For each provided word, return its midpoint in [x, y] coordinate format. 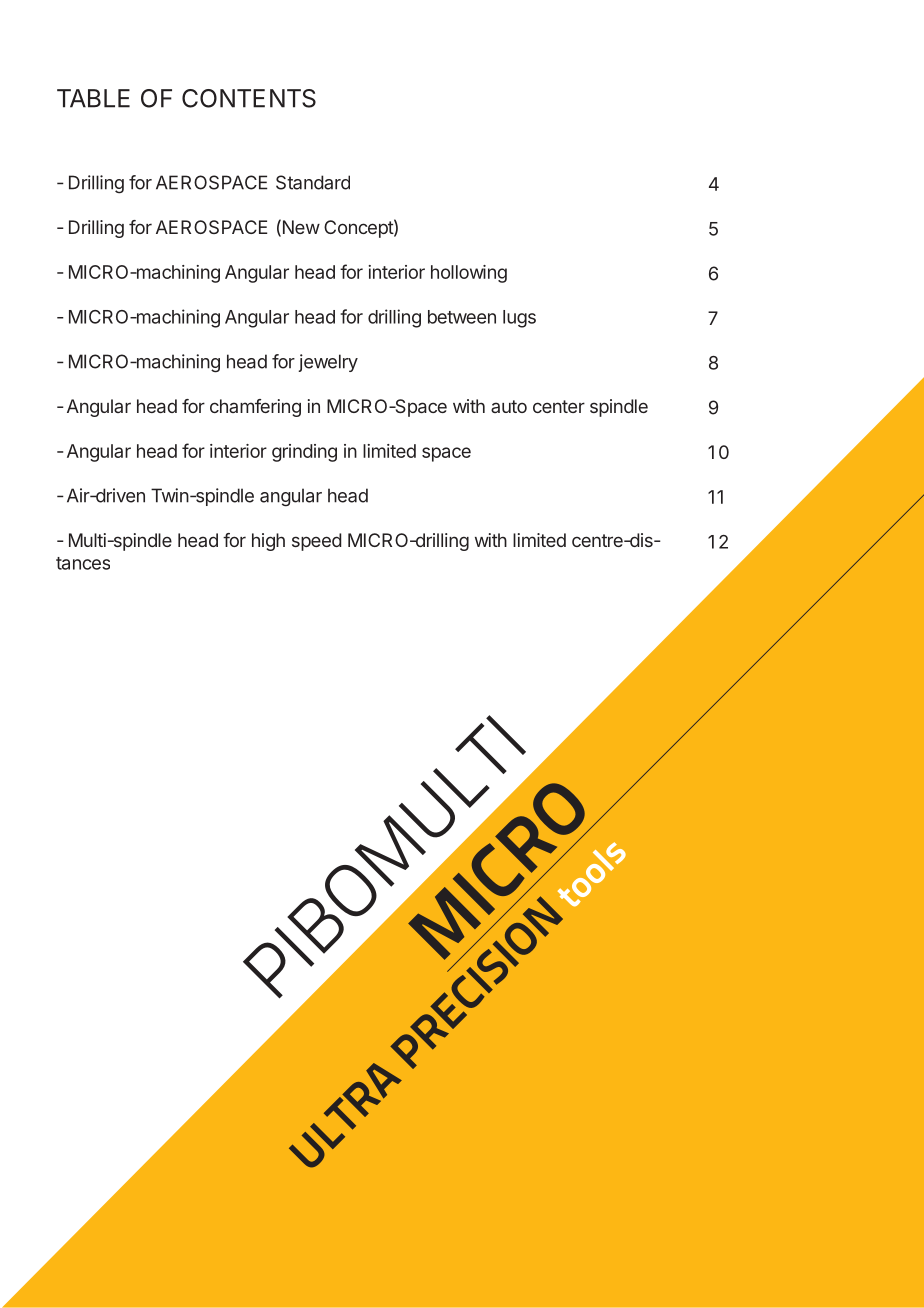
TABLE [93, 98]
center [559, 406]
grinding [304, 453]
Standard [313, 182]
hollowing [469, 274]
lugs [519, 319]
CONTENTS [249, 98]
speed [316, 542]
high [268, 542]
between [462, 317]
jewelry [328, 363]
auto [509, 406]
